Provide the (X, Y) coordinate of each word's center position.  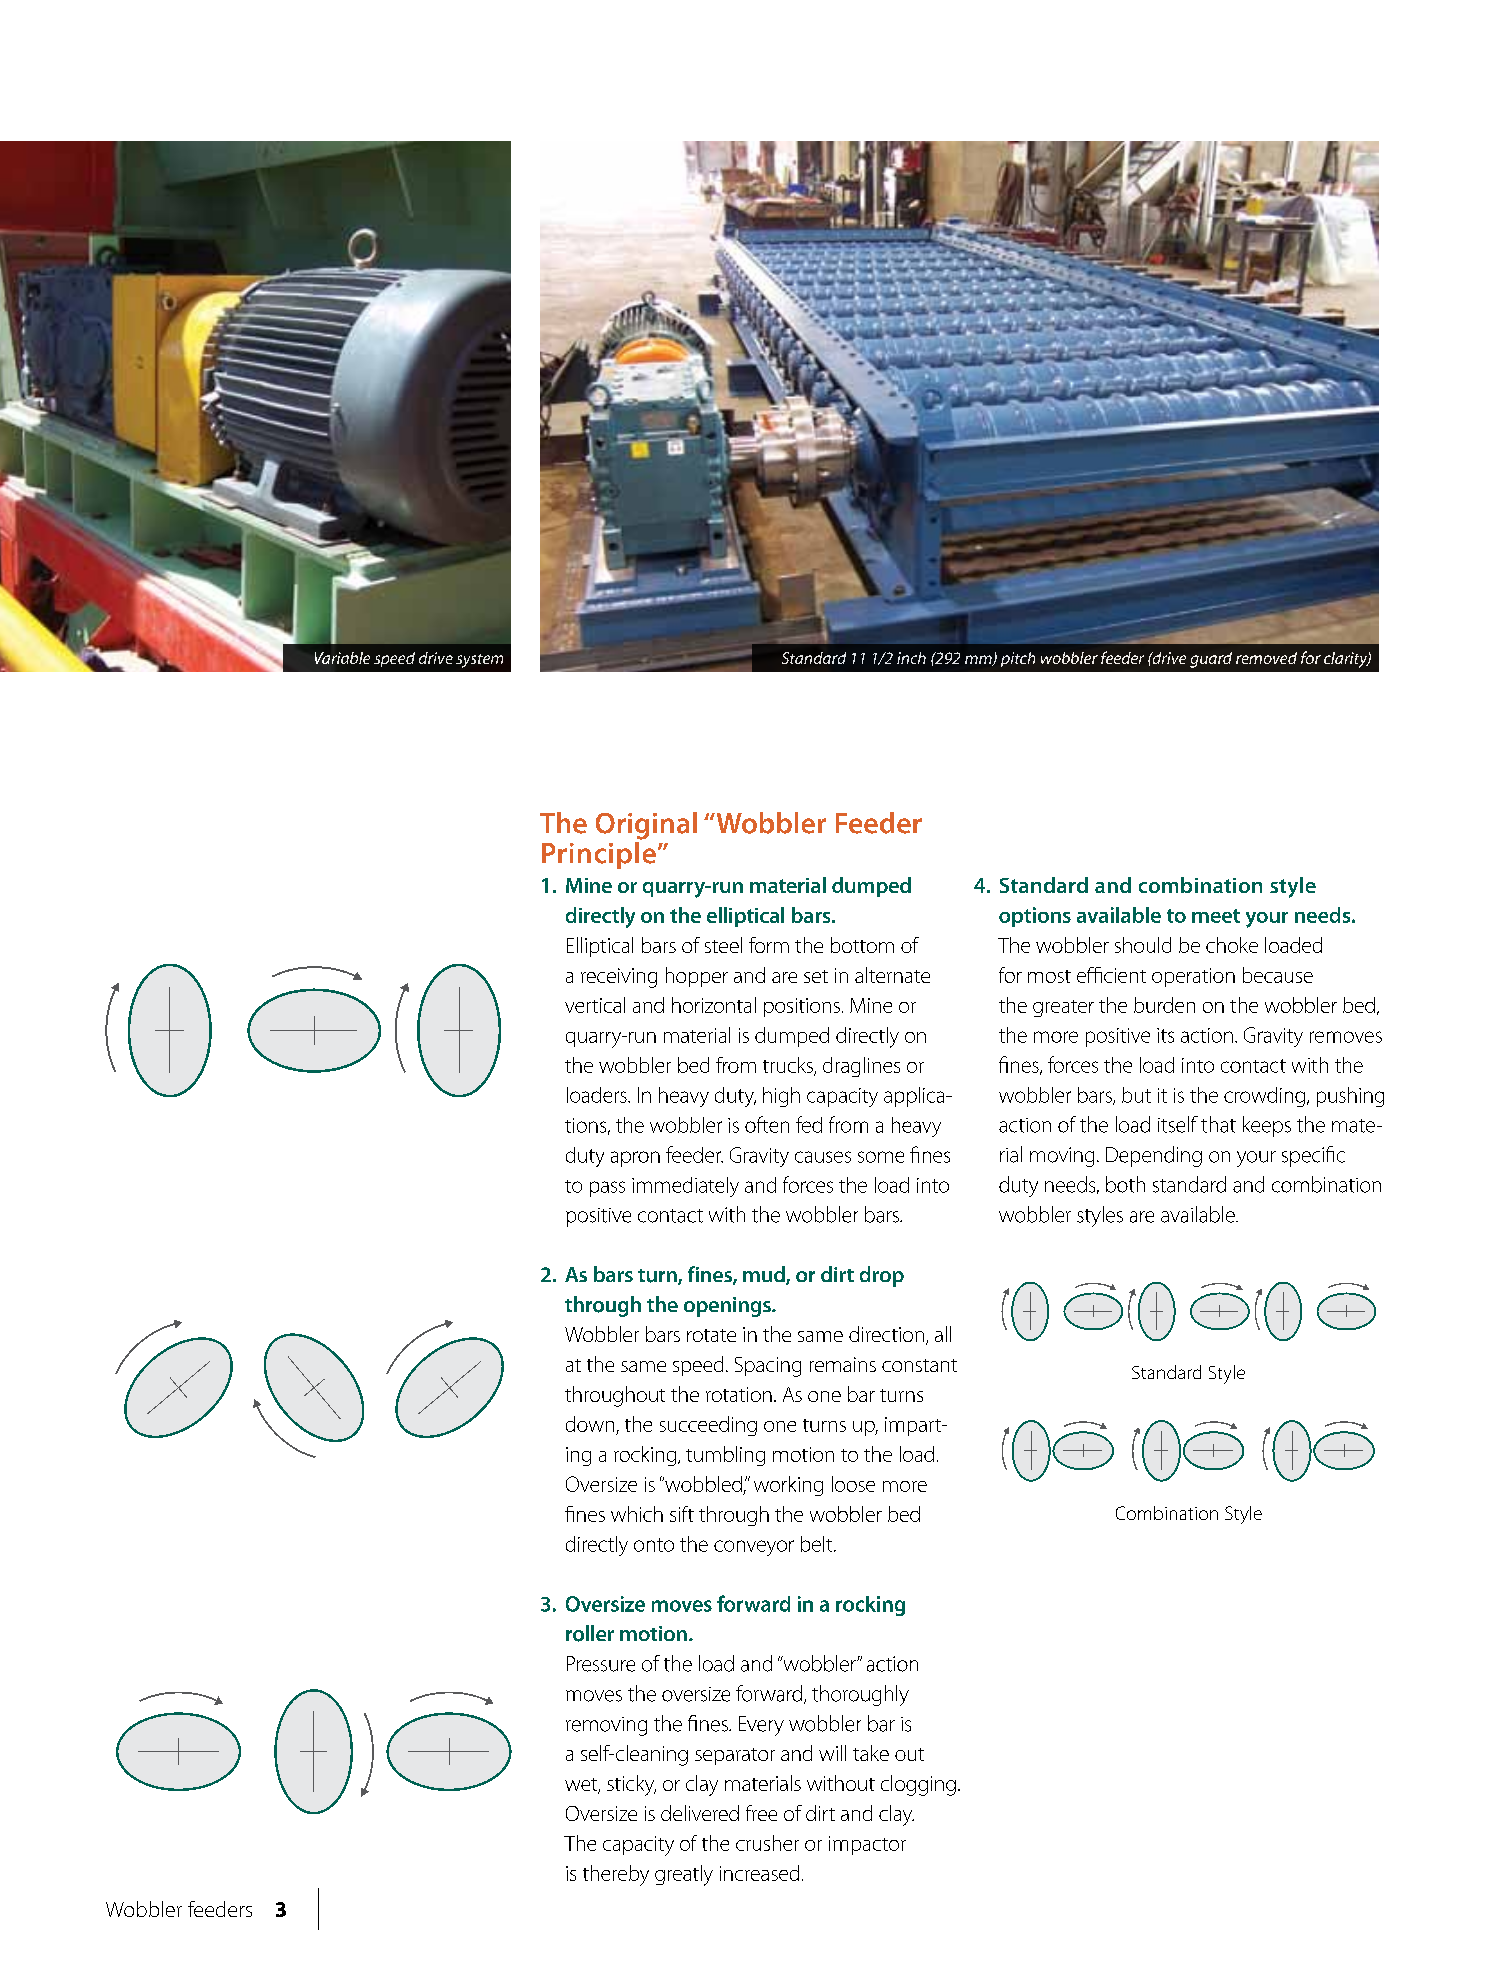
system (479, 661)
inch (911, 658)
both (1125, 1184)
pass (607, 1189)
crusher (767, 1843)
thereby (616, 1875)
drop (882, 1276)
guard (1211, 660)
